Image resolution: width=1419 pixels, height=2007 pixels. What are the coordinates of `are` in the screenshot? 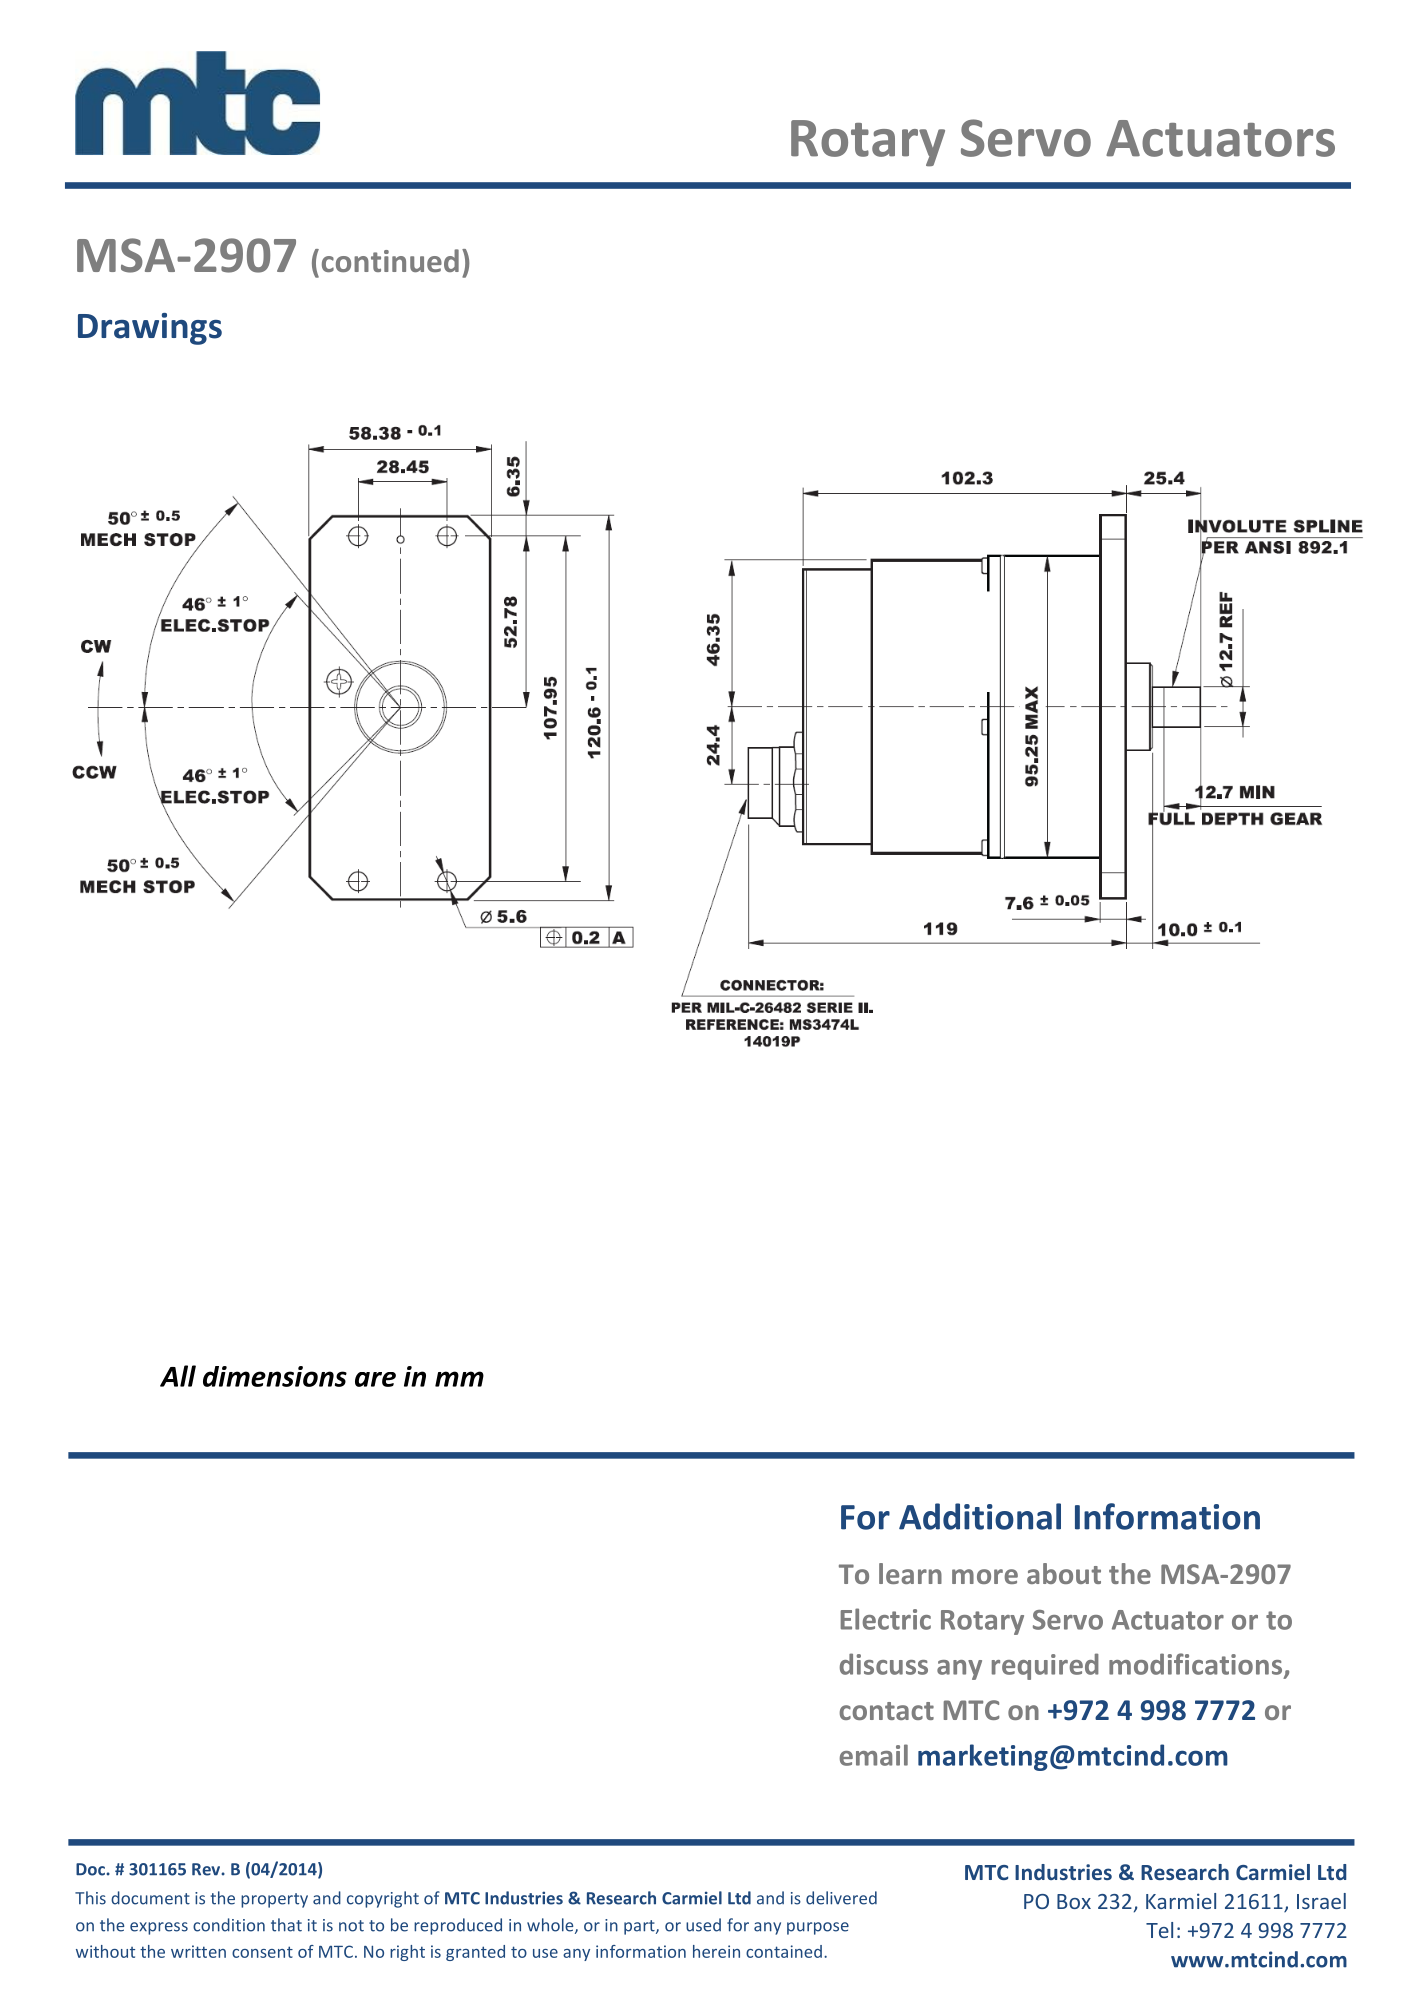 It's located at (375, 1379).
